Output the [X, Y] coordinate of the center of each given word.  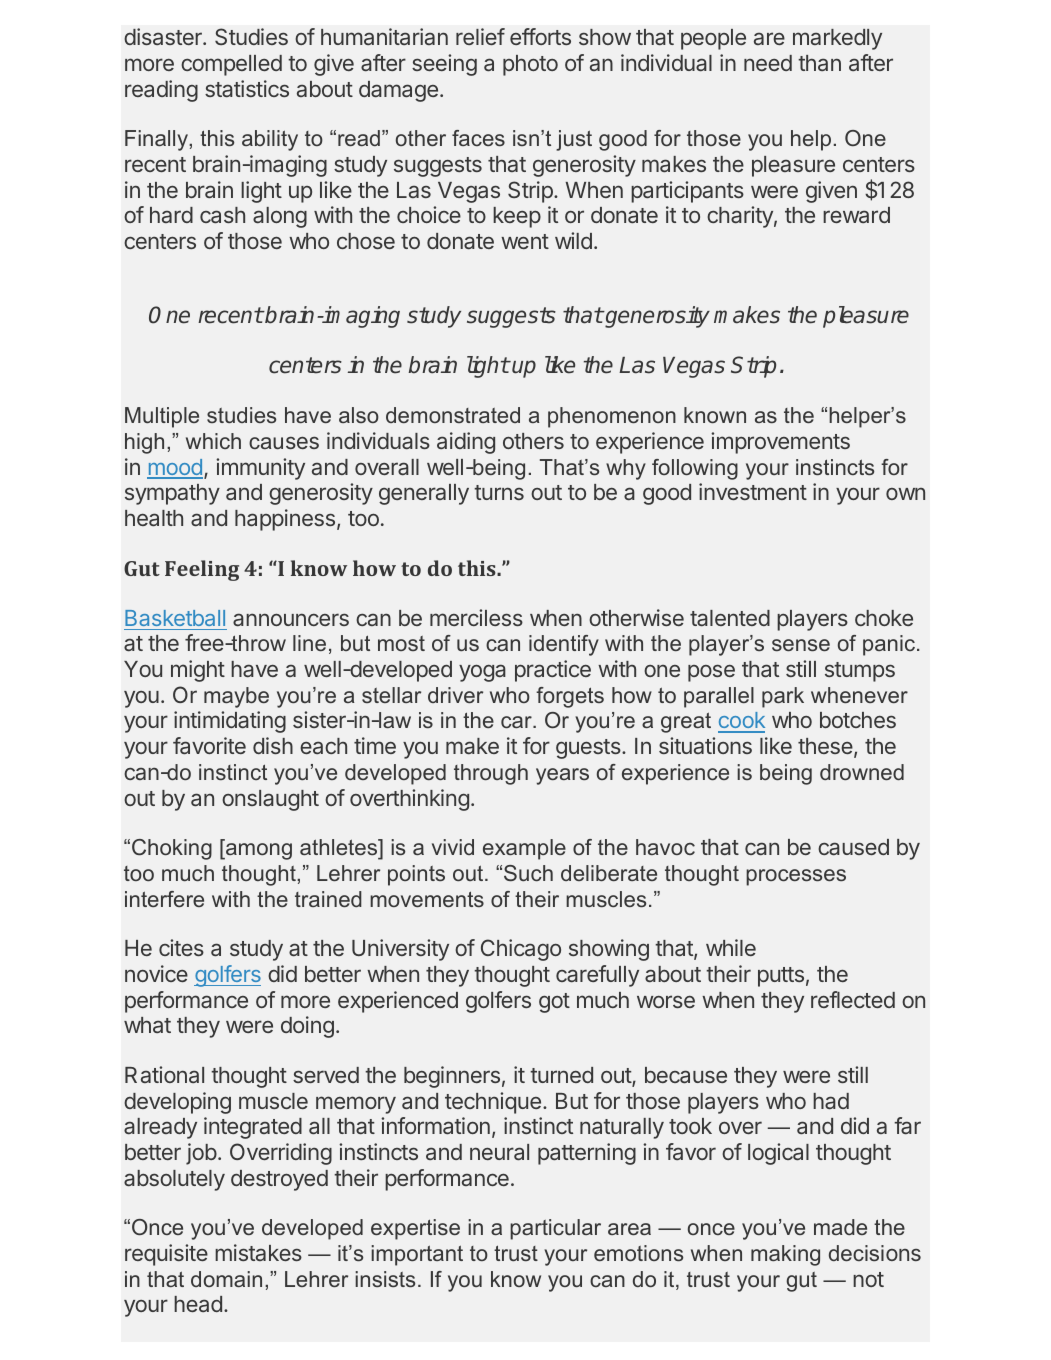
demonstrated [453, 415]
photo [530, 65]
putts [781, 977]
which [213, 441]
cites [181, 947]
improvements [780, 443]
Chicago [521, 950]
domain [226, 1279]
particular [555, 1229]
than [819, 63]
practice [553, 671]
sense [801, 645]
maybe [236, 697]
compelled [231, 65]
